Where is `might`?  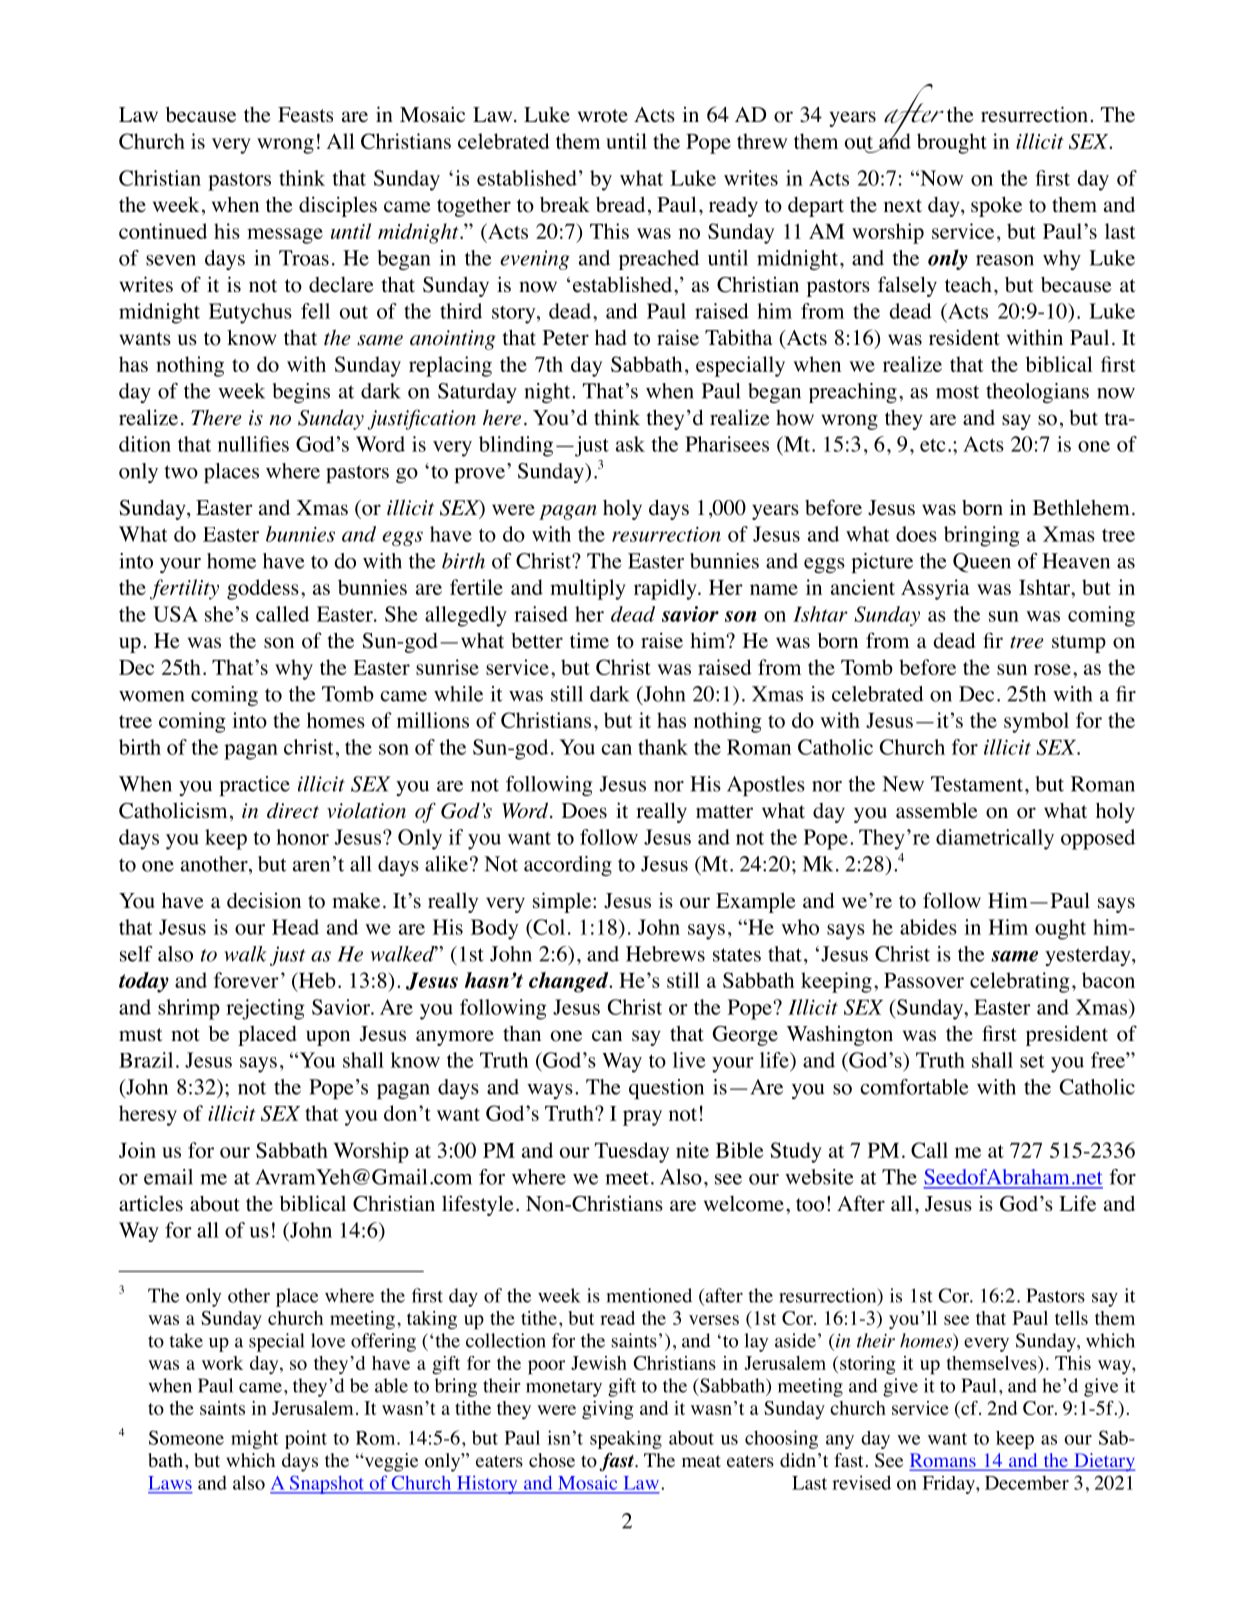
might is located at coordinates (254, 1439).
